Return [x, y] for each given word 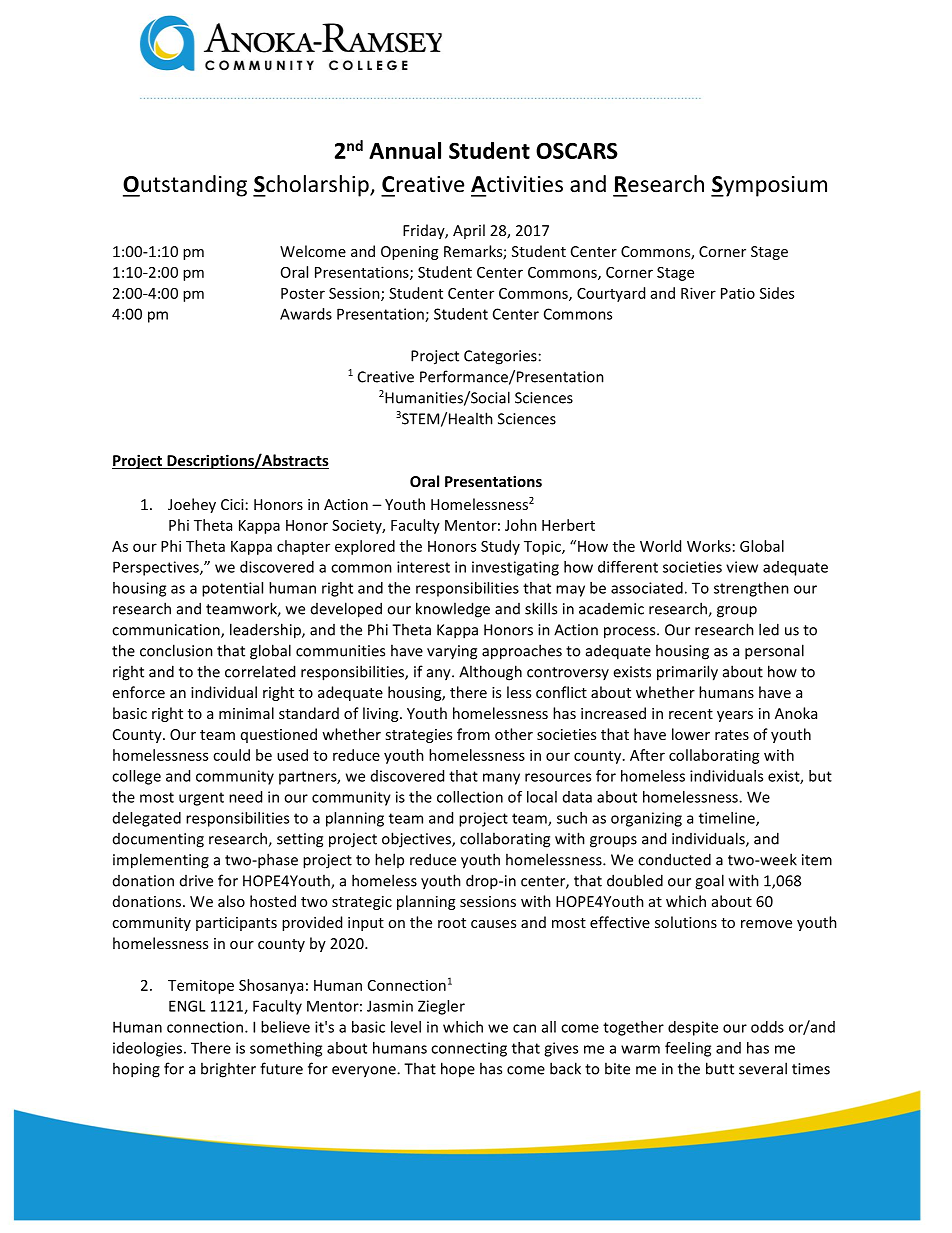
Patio [738, 293]
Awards [306, 314]
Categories [500, 357]
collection [470, 797]
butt [720, 1068]
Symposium [769, 186]
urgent [201, 799]
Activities [517, 184]
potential [232, 589]
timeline [728, 819]
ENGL [187, 1006]
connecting [469, 1049]
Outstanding [185, 186]
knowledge [453, 610]
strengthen [751, 589]
